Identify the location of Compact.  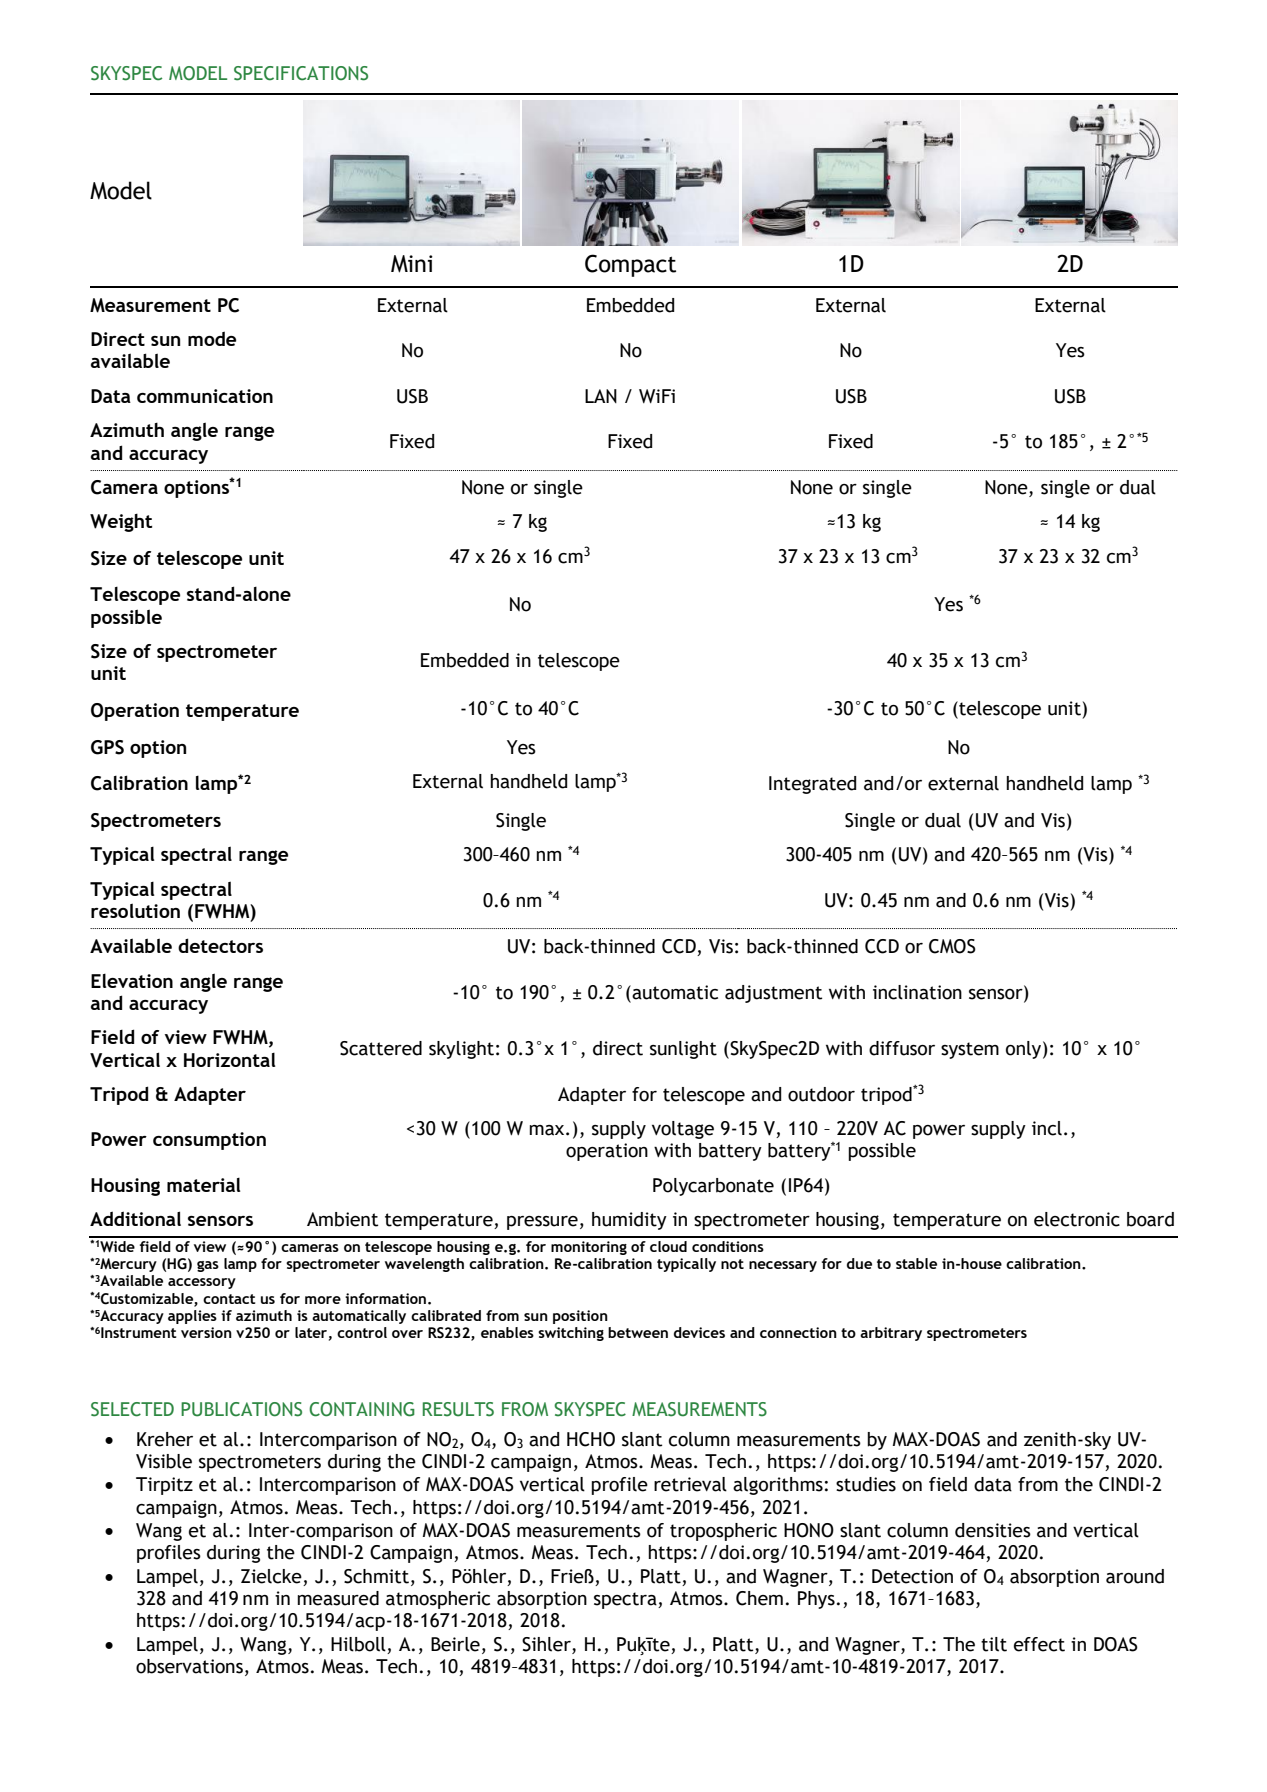
(630, 265).
